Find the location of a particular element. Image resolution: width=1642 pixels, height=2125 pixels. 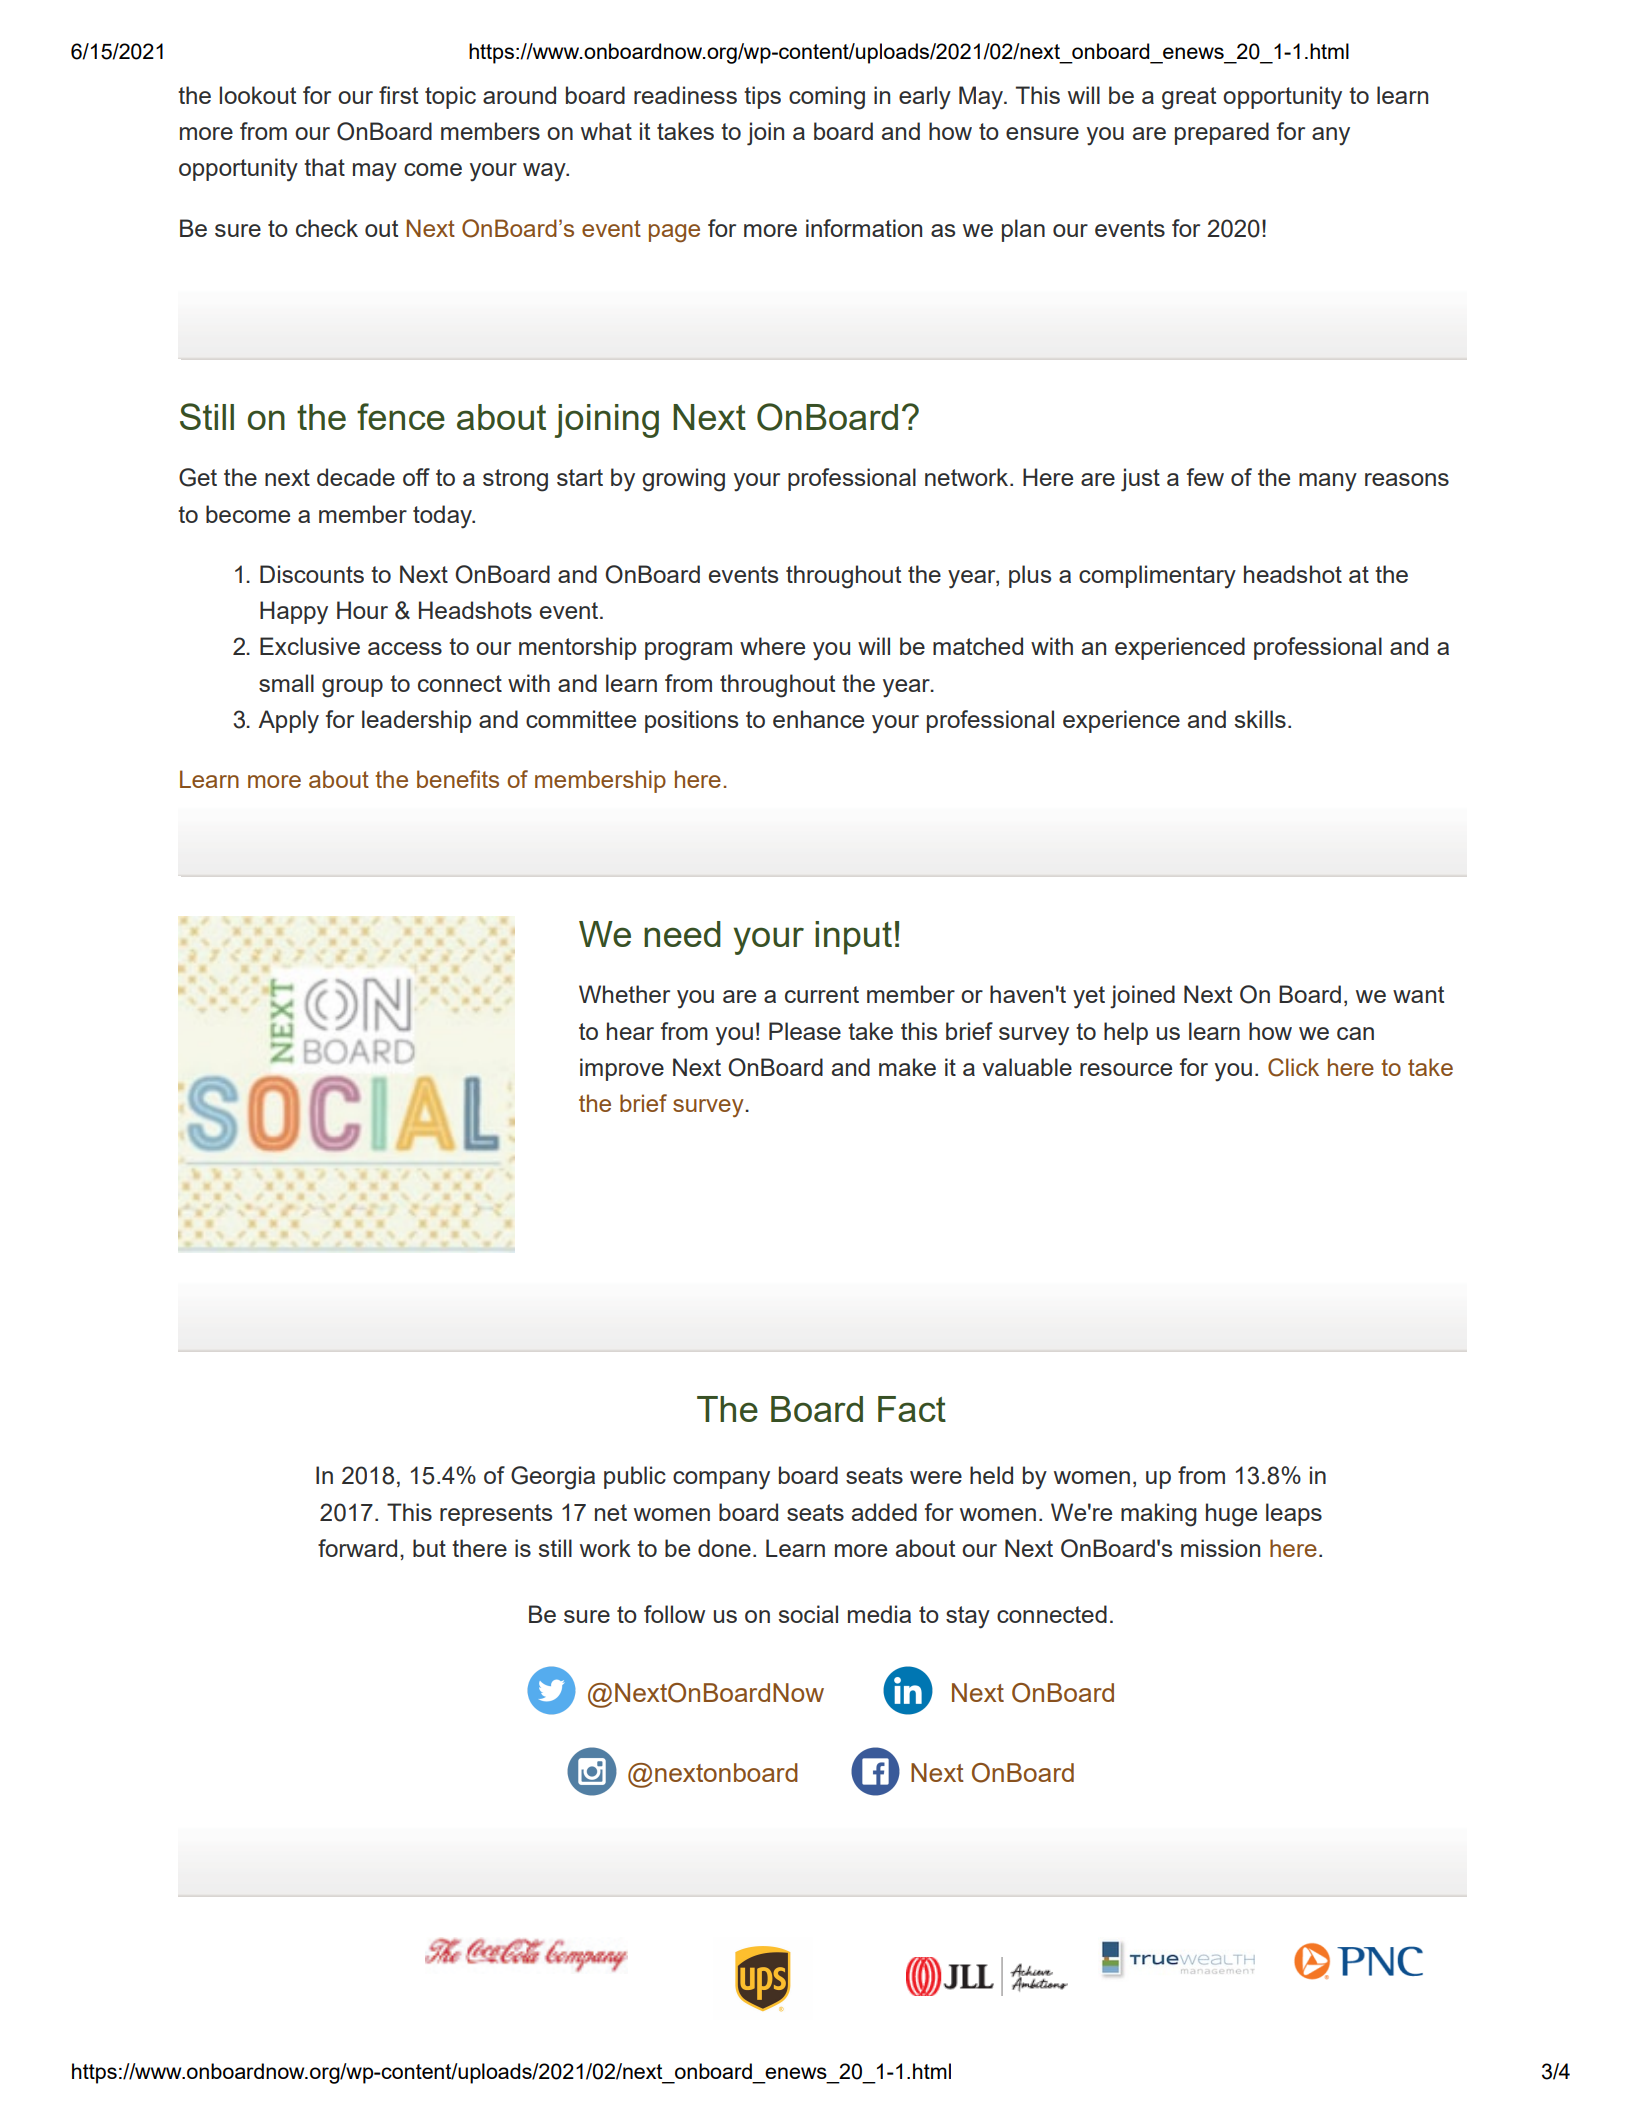

prepared is located at coordinates (1222, 133).
